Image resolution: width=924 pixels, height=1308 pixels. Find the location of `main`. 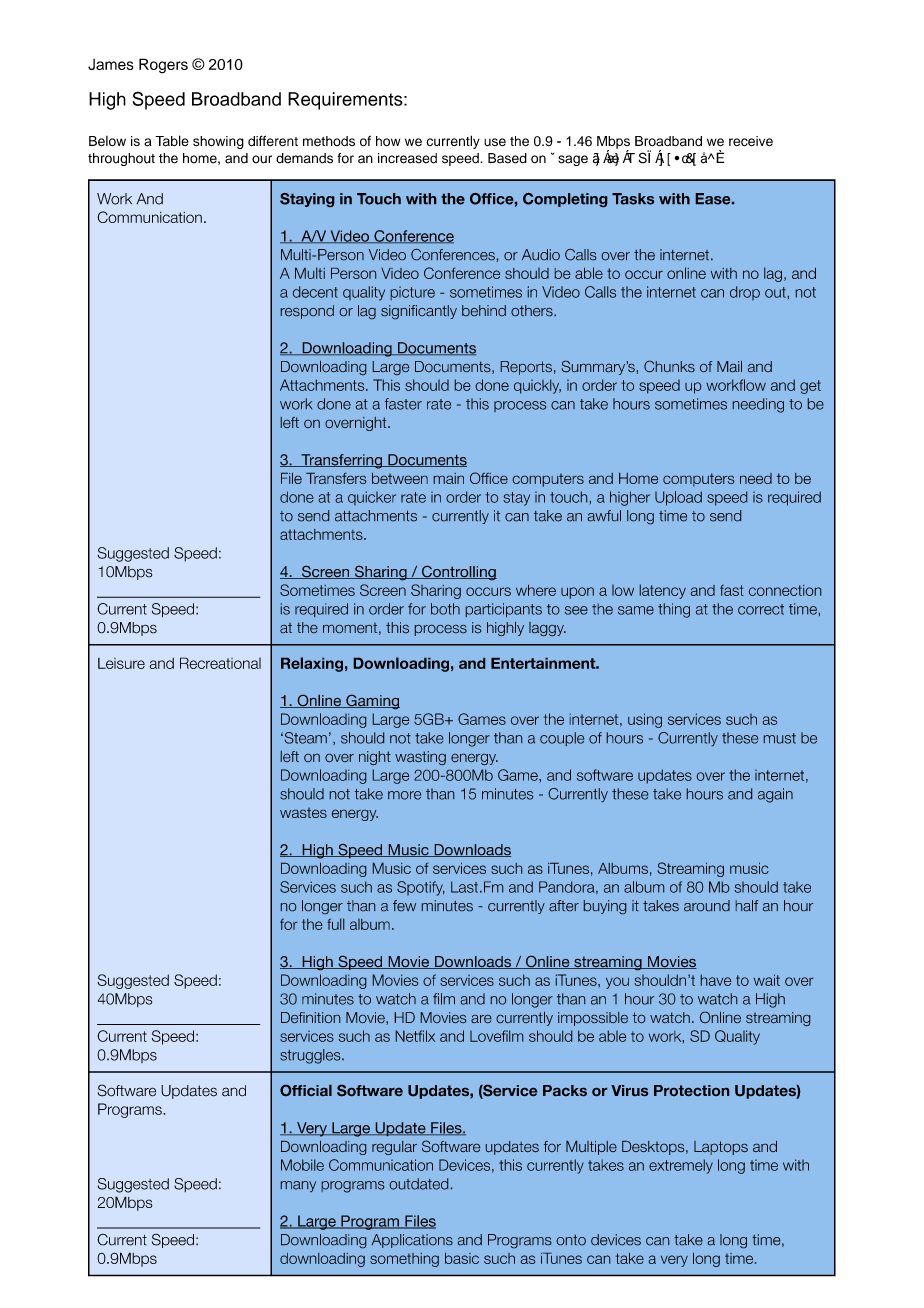

main is located at coordinates (449, 478).
